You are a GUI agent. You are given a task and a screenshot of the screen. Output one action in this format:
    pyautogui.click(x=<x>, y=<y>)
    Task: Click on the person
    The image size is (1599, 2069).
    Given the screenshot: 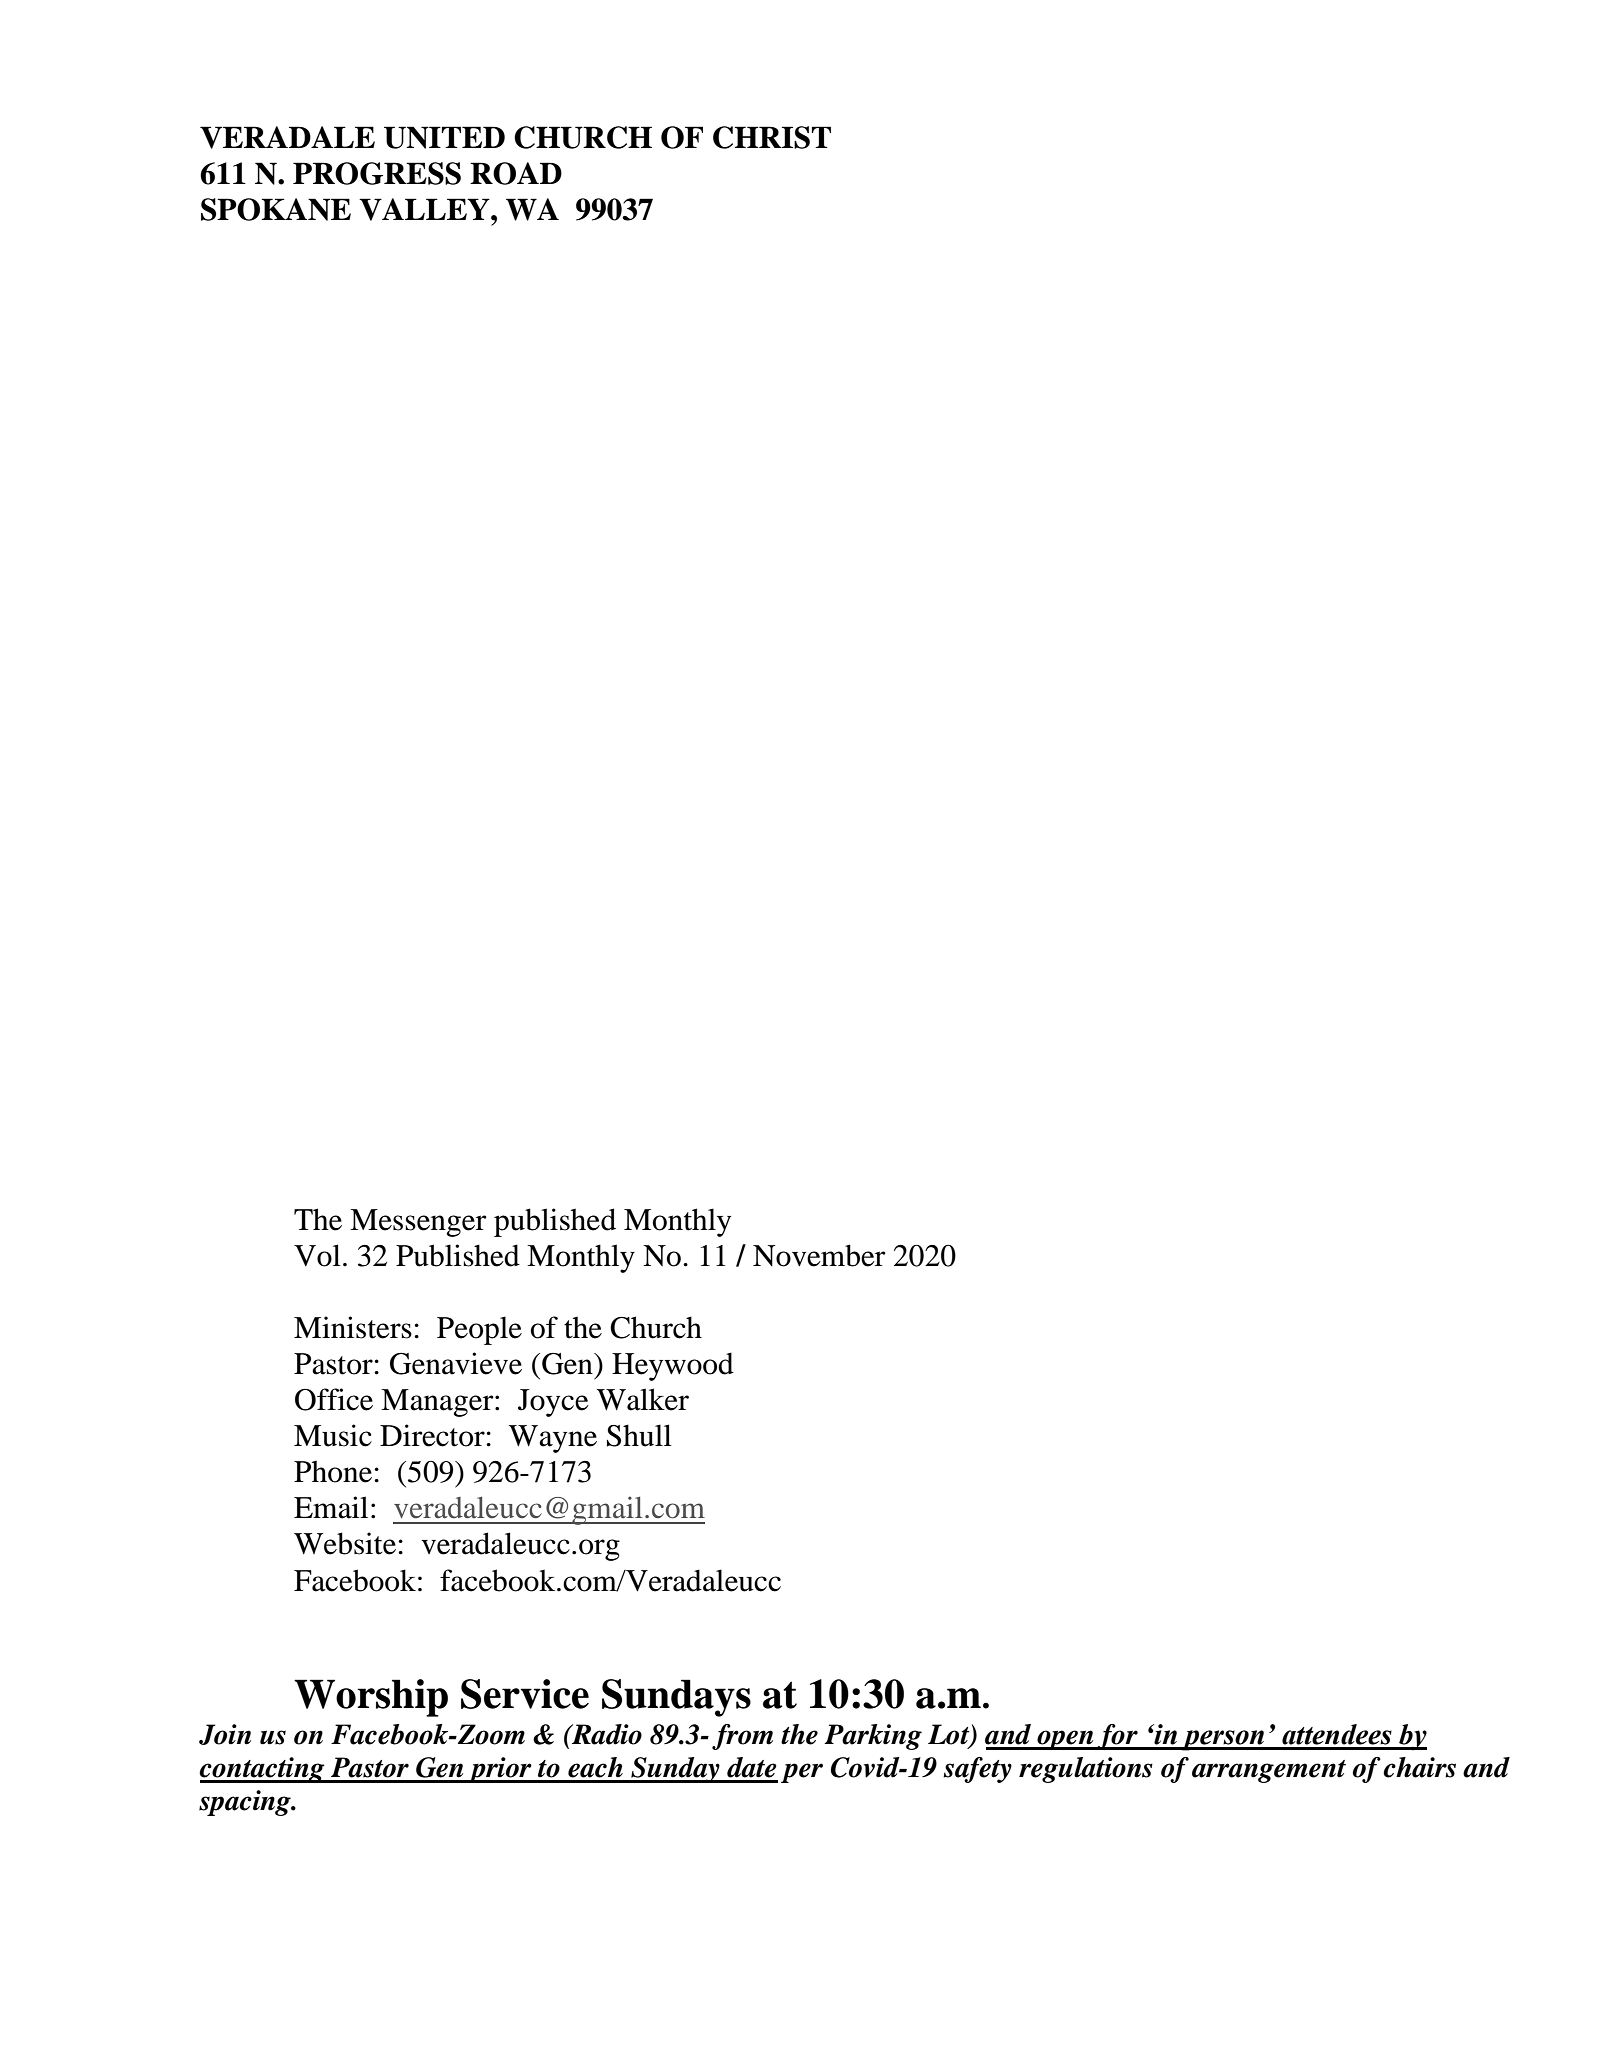 What is the action you would take?
    pyautogui.click(x=1223, y=1740)
